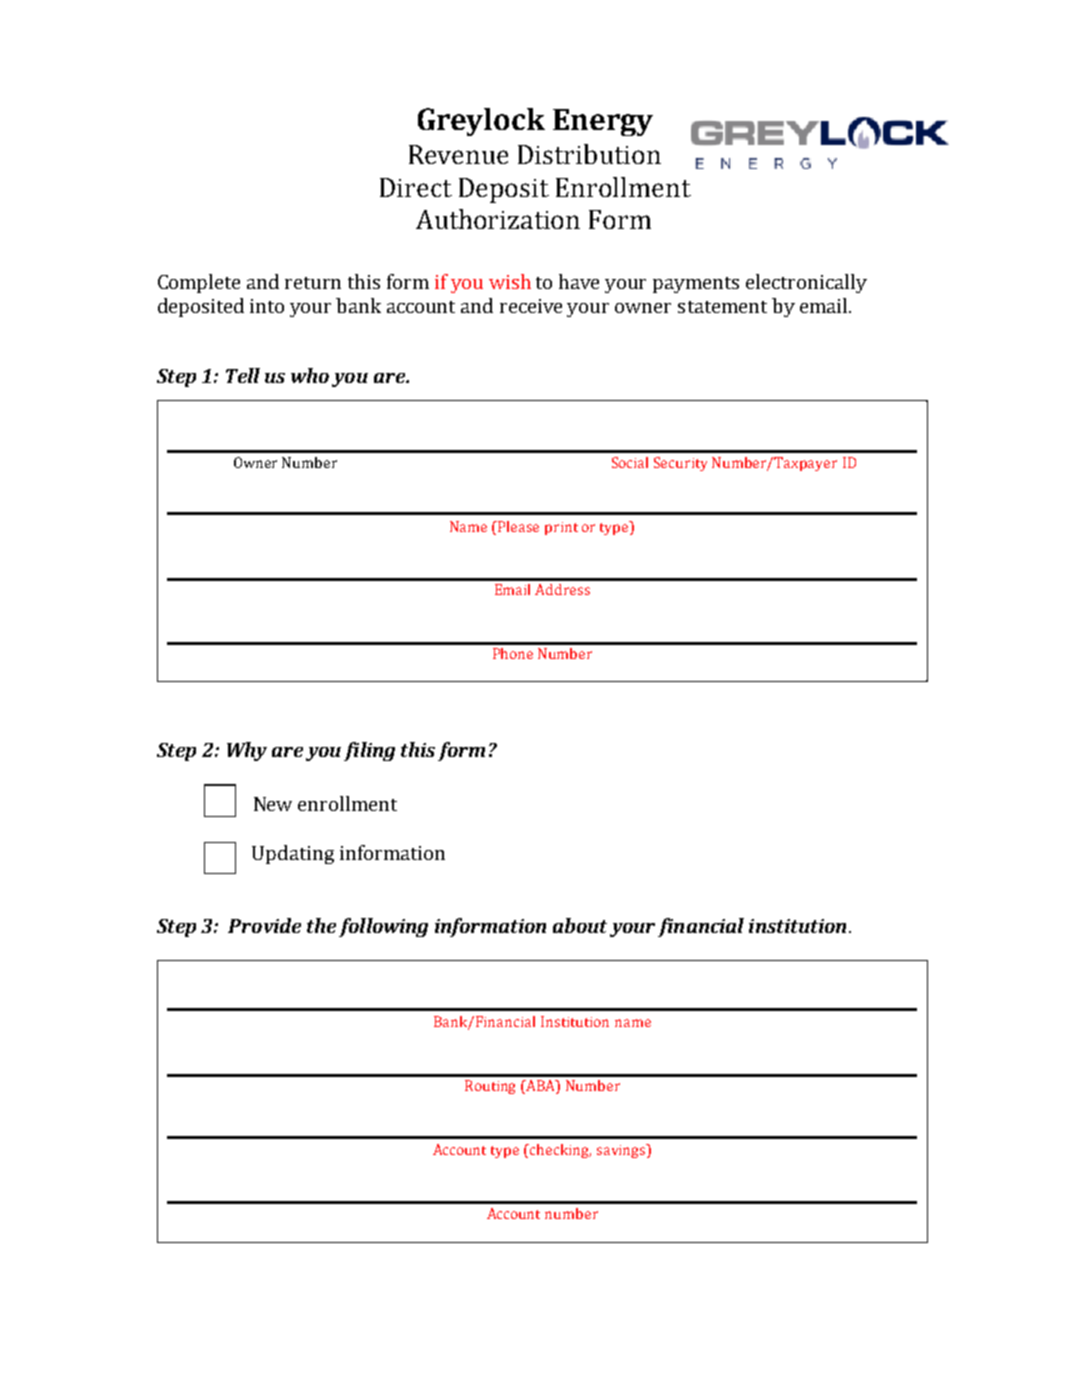 This screenshot has height=1384, width=1069. I want to click on Routing, so click(490, 1087).
